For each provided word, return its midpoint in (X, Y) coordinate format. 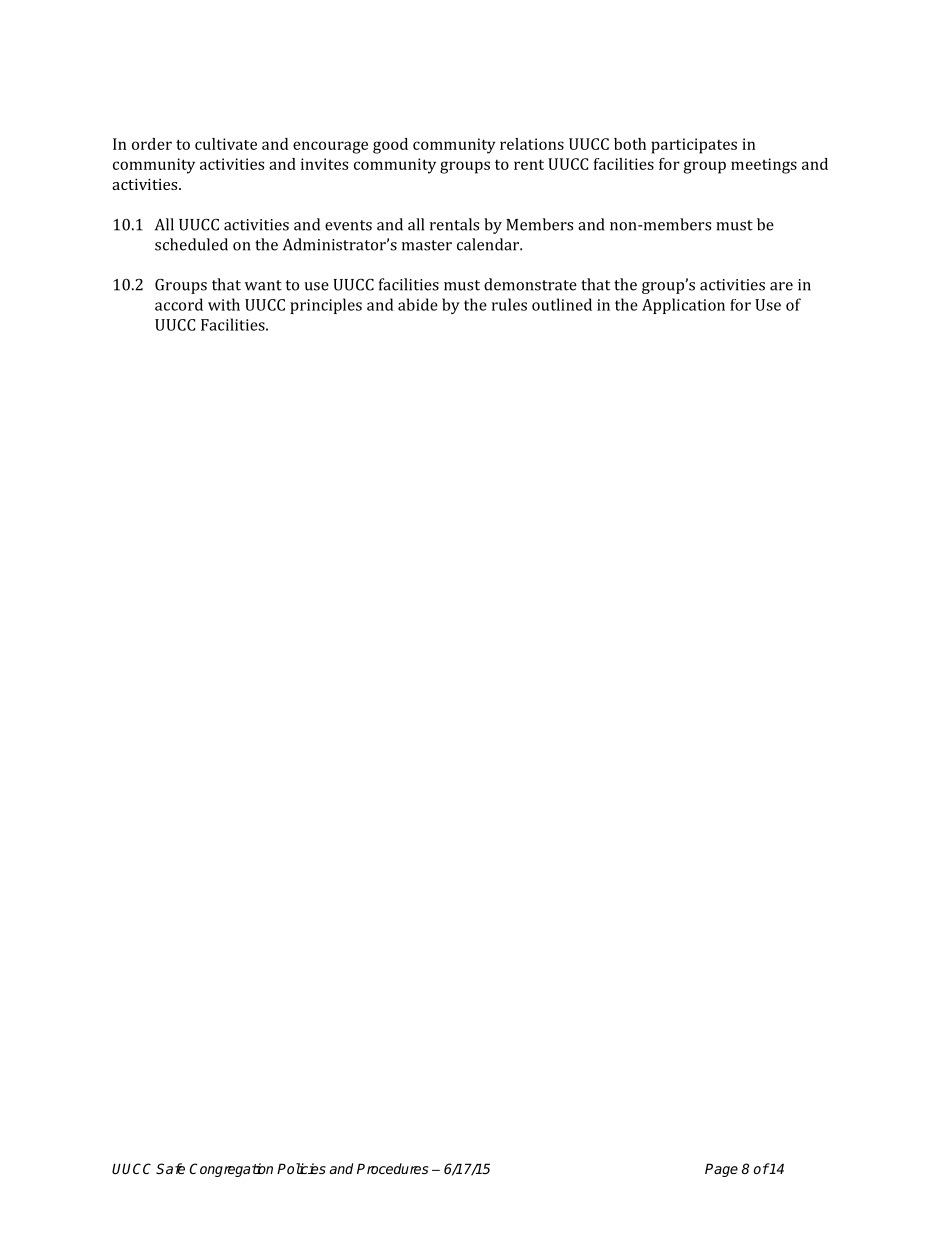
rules (509, 304)
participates (694, 146)
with (224, 304)
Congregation (231, 1170)
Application (683, 306)
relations (532, 144)
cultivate (226, 144)
